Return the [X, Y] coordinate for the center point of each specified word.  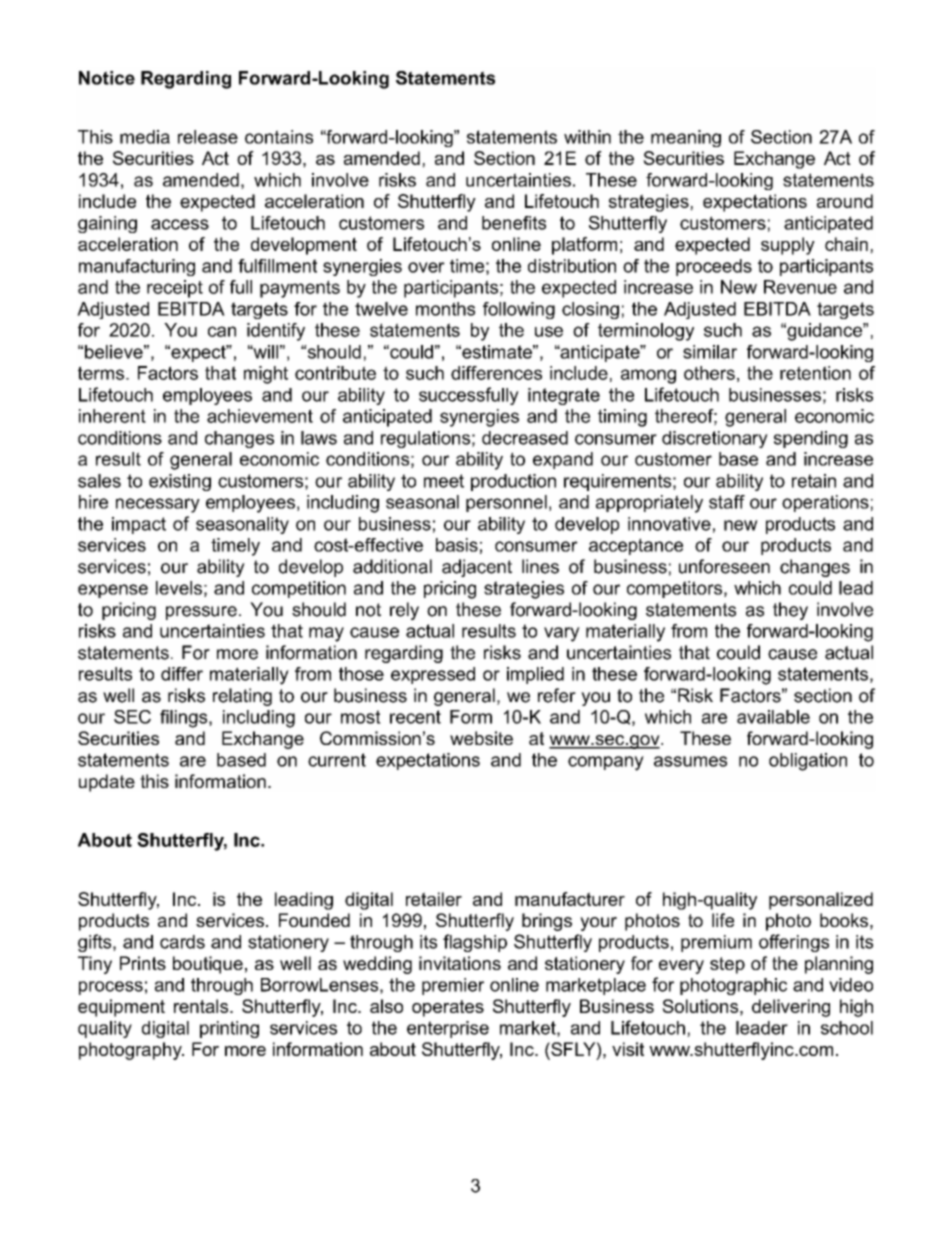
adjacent [477, 568]
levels [179, 588]
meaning [686, 138]
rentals [202, 1006]
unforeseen [724, 566]
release [208, 137]
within [587, 137]
